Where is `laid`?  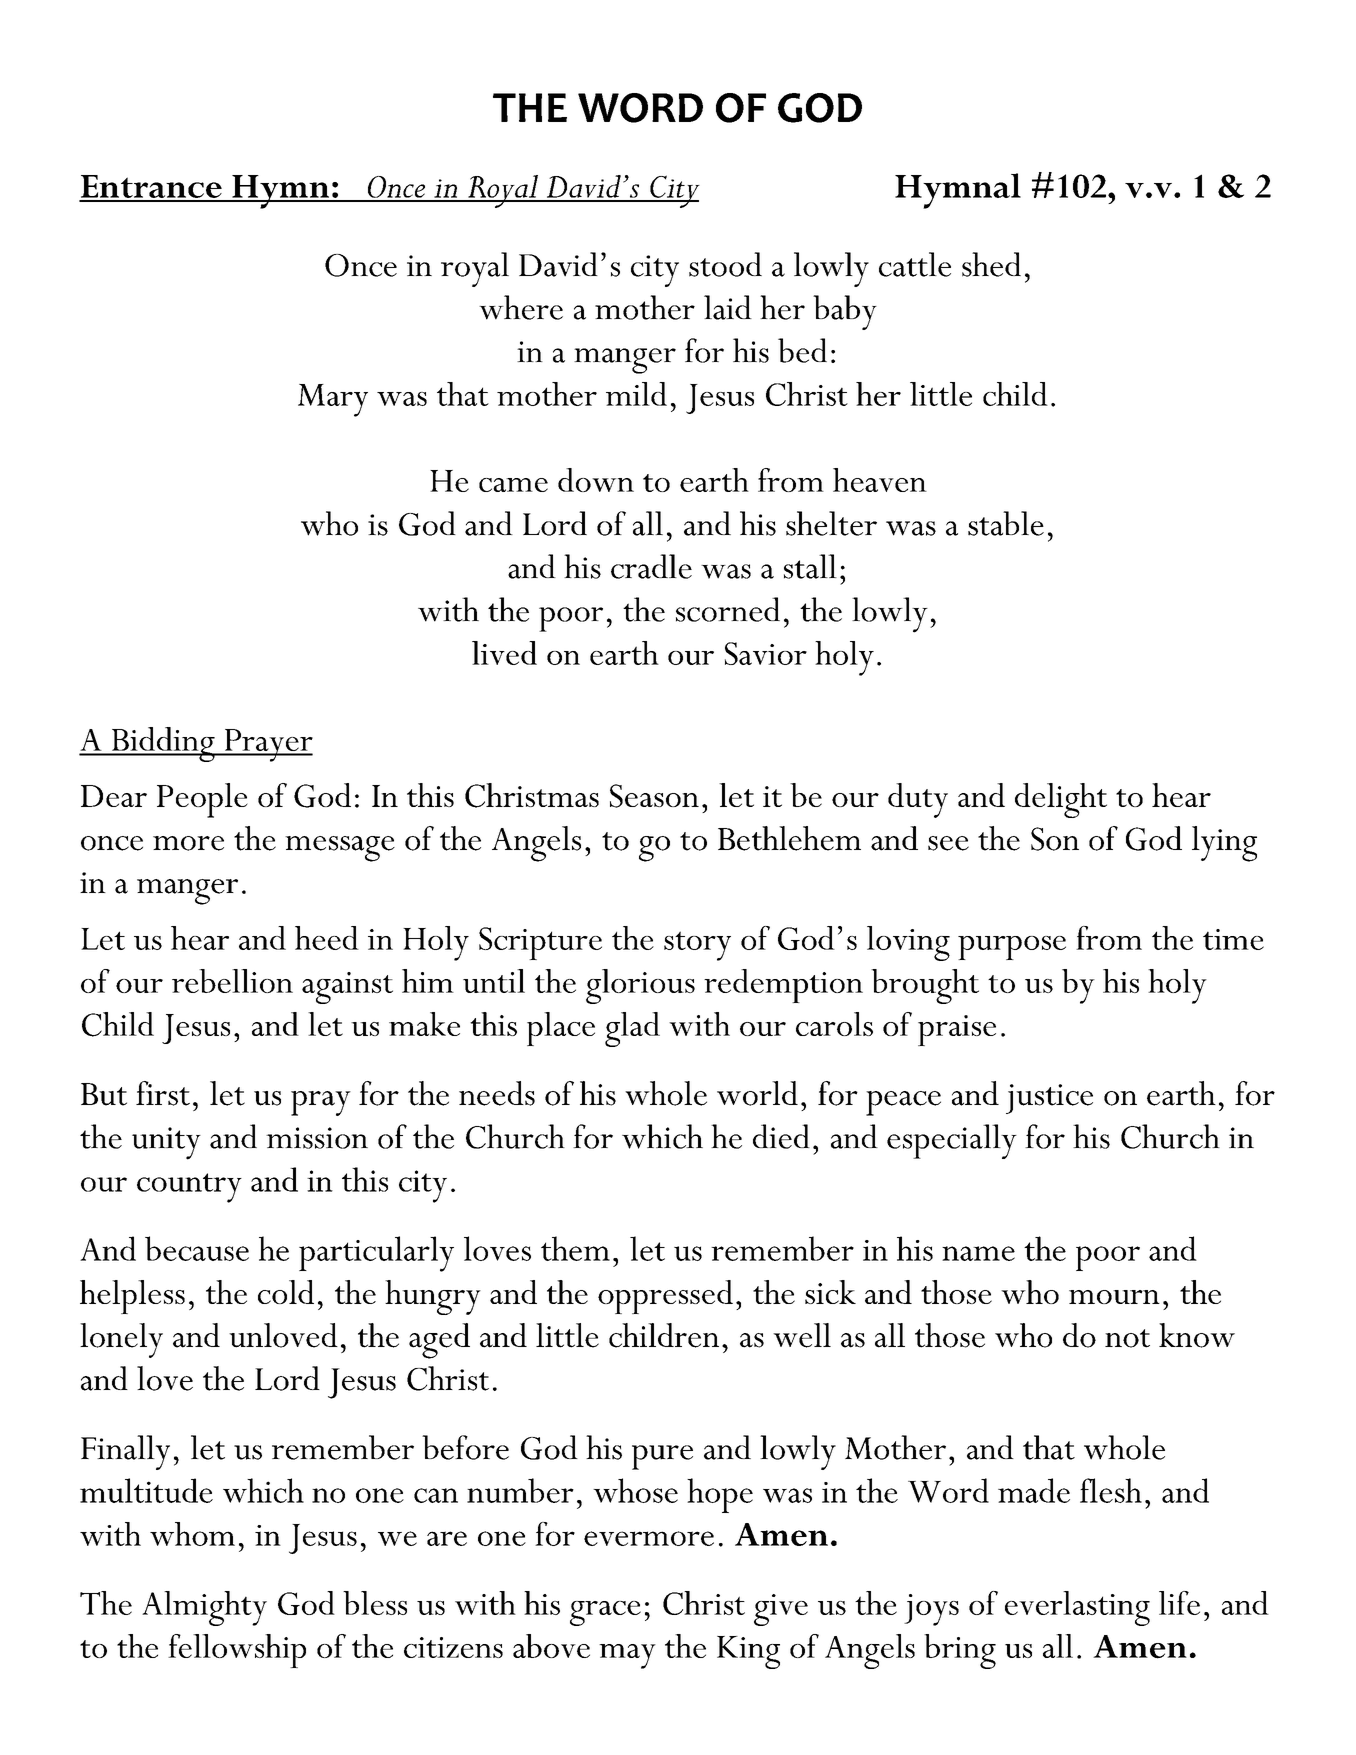
laid is located at coordinates (728, 307).
